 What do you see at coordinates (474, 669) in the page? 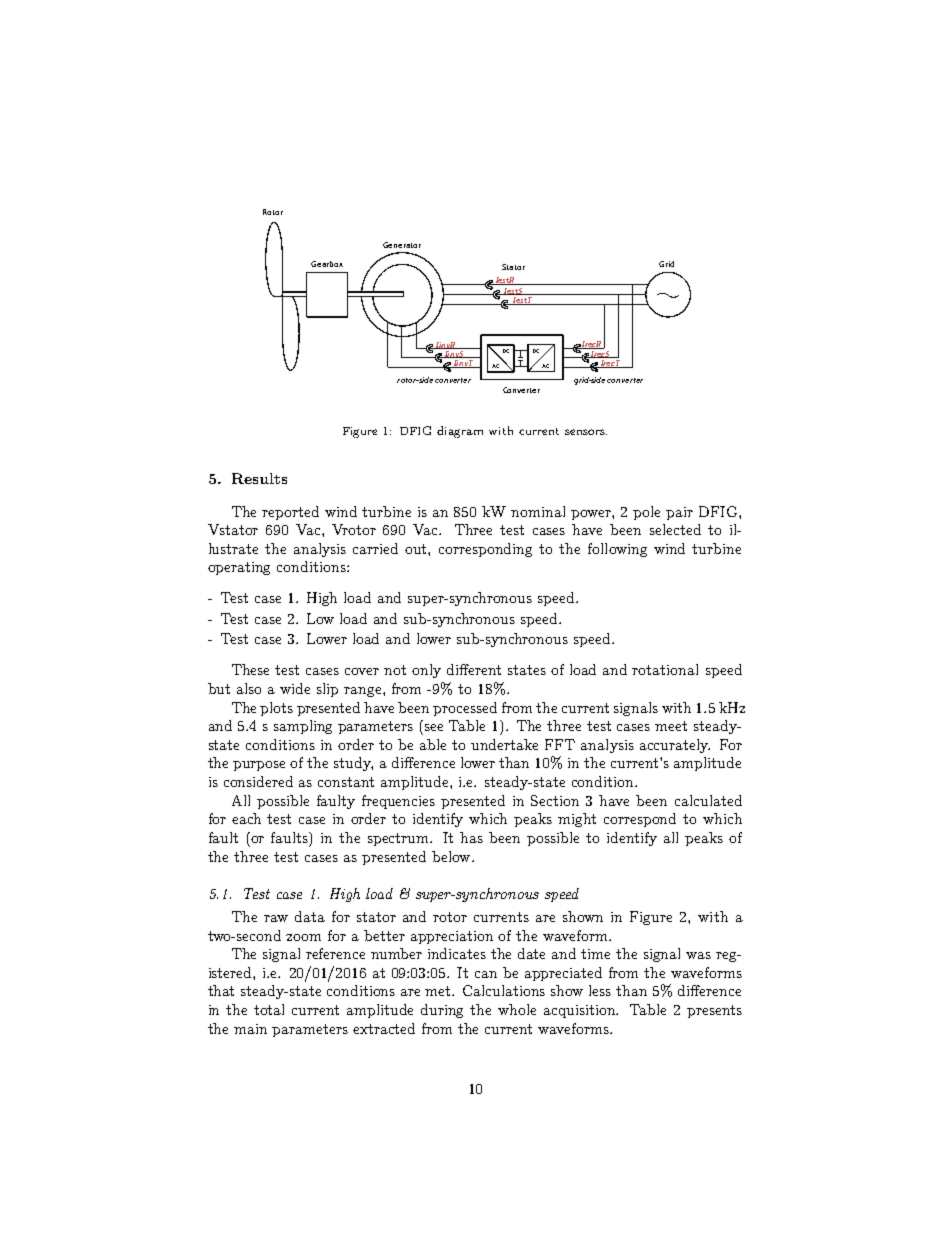
I see `different` at bounding box center [474, 669].
